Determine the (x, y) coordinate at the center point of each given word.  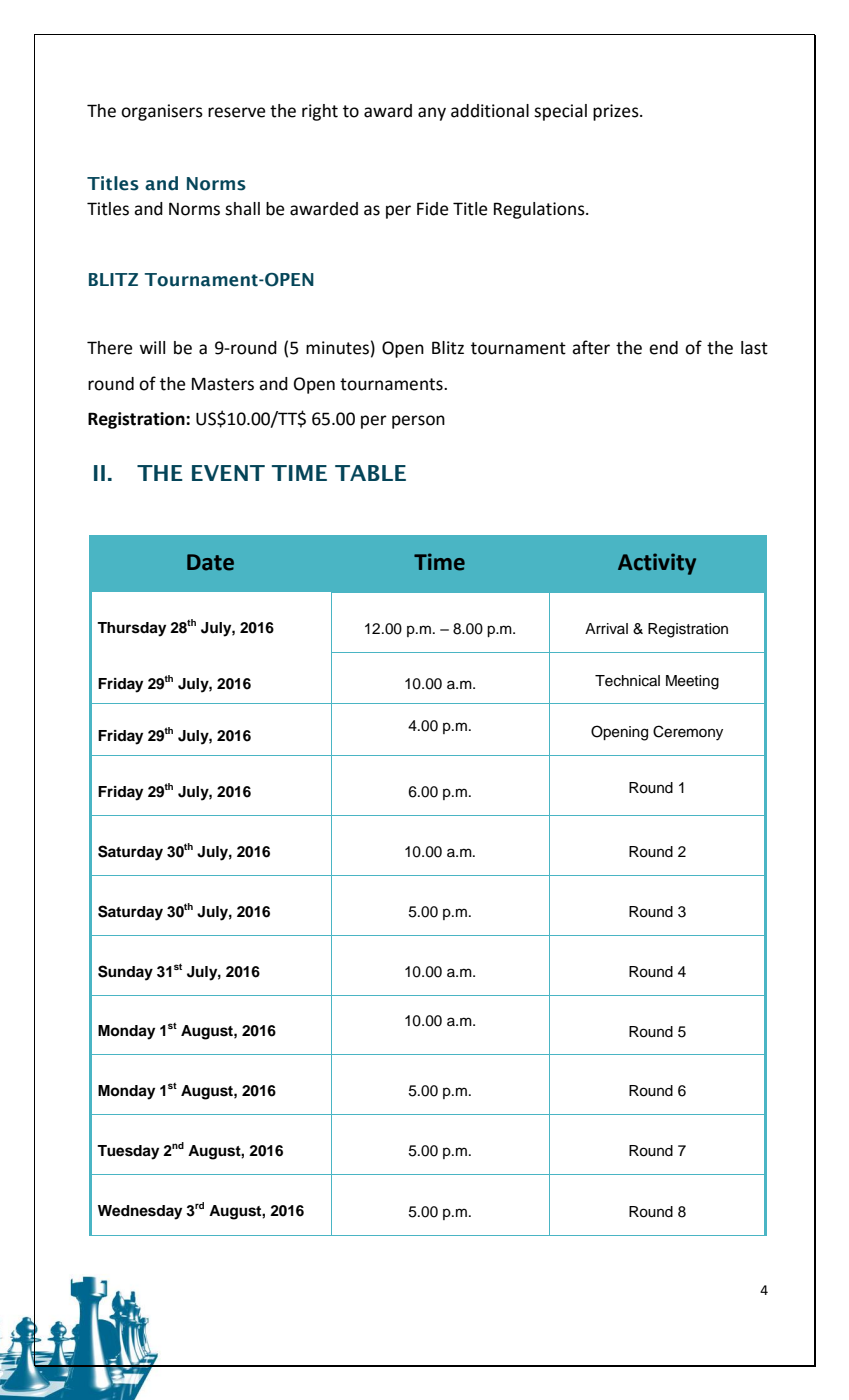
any (432, 114)
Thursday (131, 629)
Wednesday (140, 1212)
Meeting (692, 682)
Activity (657, 564)
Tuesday (128, 1152)
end (663, 348)
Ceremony (688, 733)
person (418, 422)
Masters (223, 384)
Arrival (606, 628)
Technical (627, 681)
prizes (617, 112)
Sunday (125, 973)
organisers (162, 112)
